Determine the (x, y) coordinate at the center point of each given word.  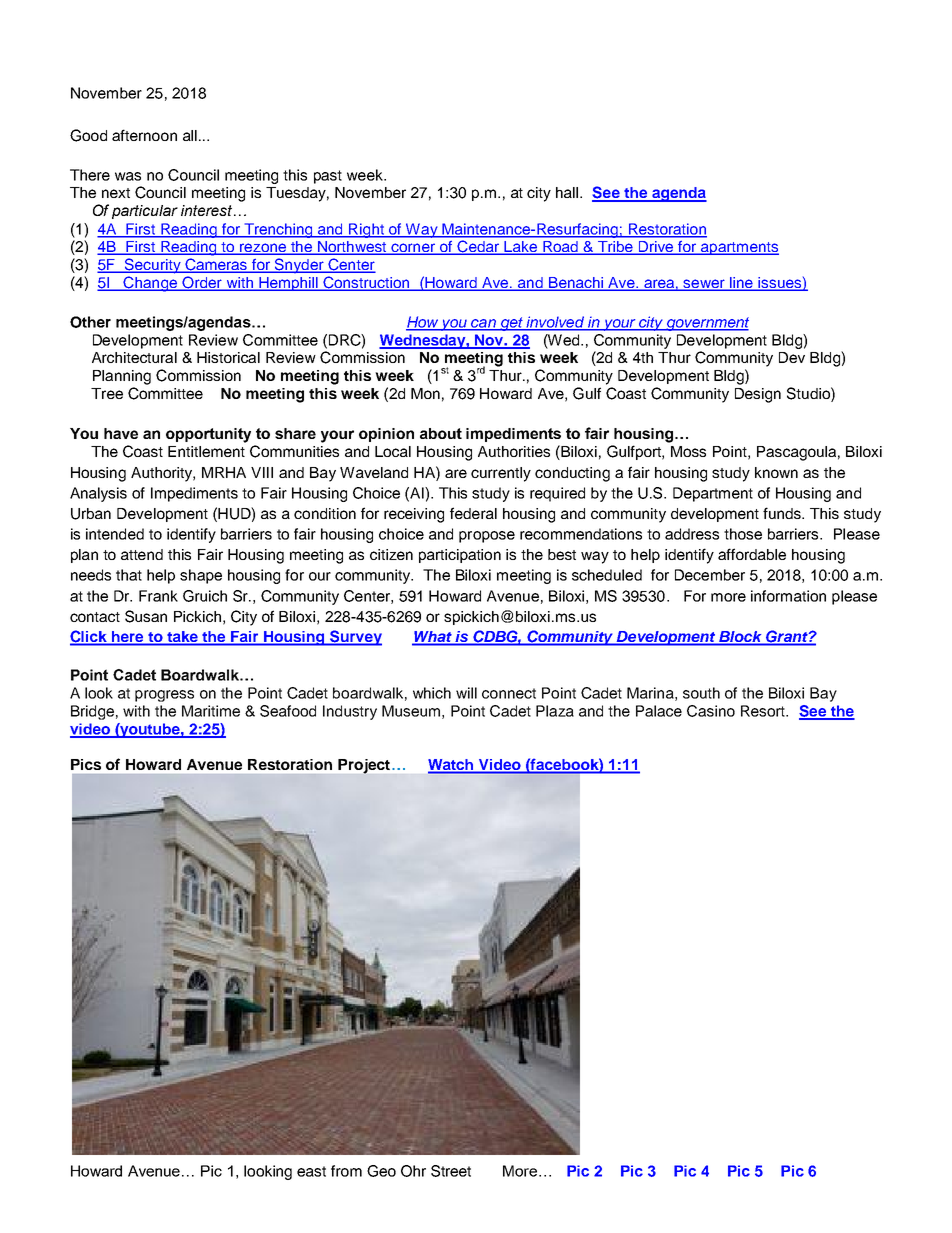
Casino (711, 711)
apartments (739, 248)
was (128, 176)
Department (713, 494)
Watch (452, 766)
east (311, 1171)
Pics (86, 764)
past (328, 177)
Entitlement (206, 451)
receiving (414, 515)
